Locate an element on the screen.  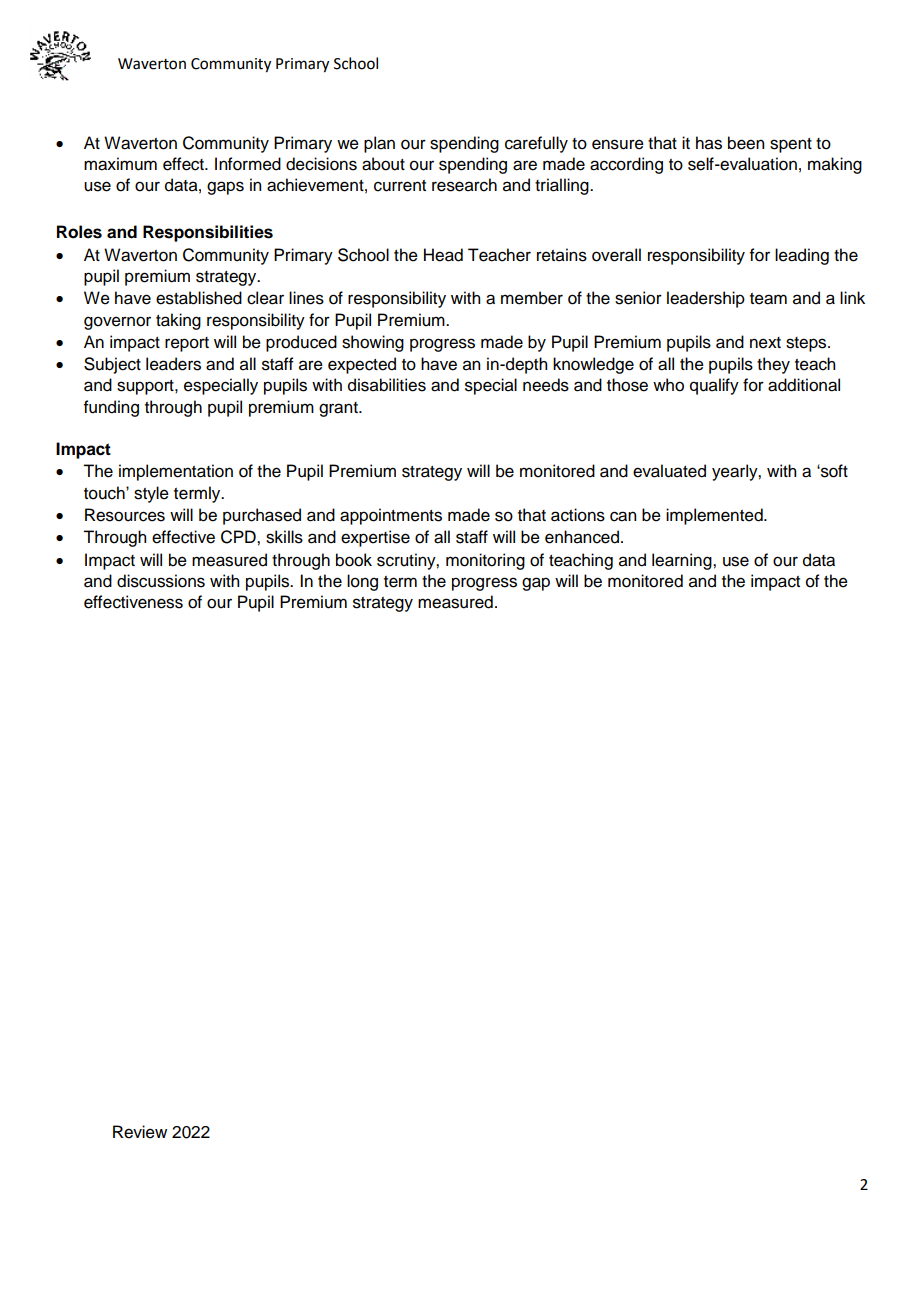
maximum is located at coordinates (120, 164).
